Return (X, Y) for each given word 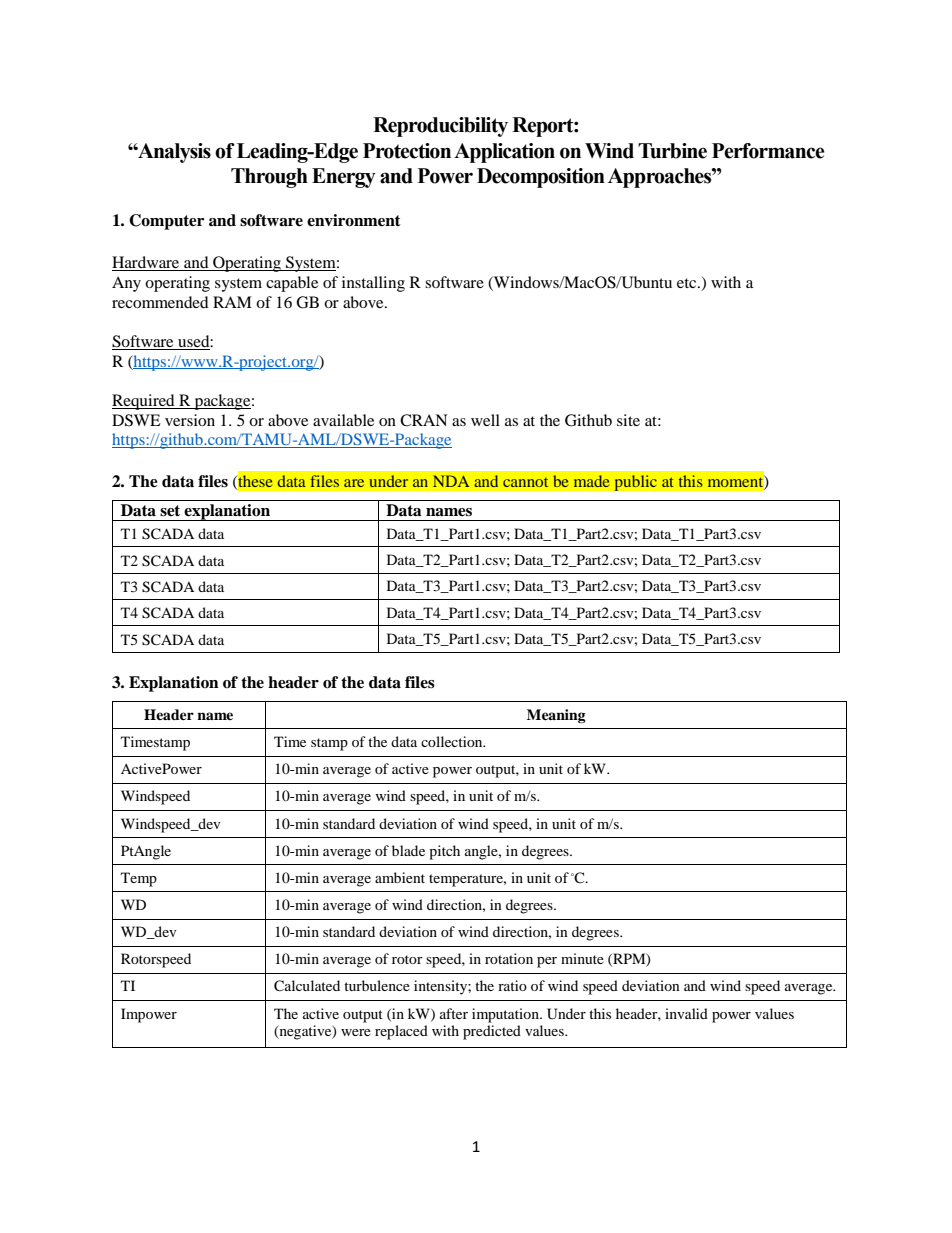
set (170, 511)
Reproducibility (440, 127)
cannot (525, 482)
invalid (686, 1013)
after (454, 1013)
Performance (768, 151)
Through (269, 178)
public (635, 483)
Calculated (307, 986)
